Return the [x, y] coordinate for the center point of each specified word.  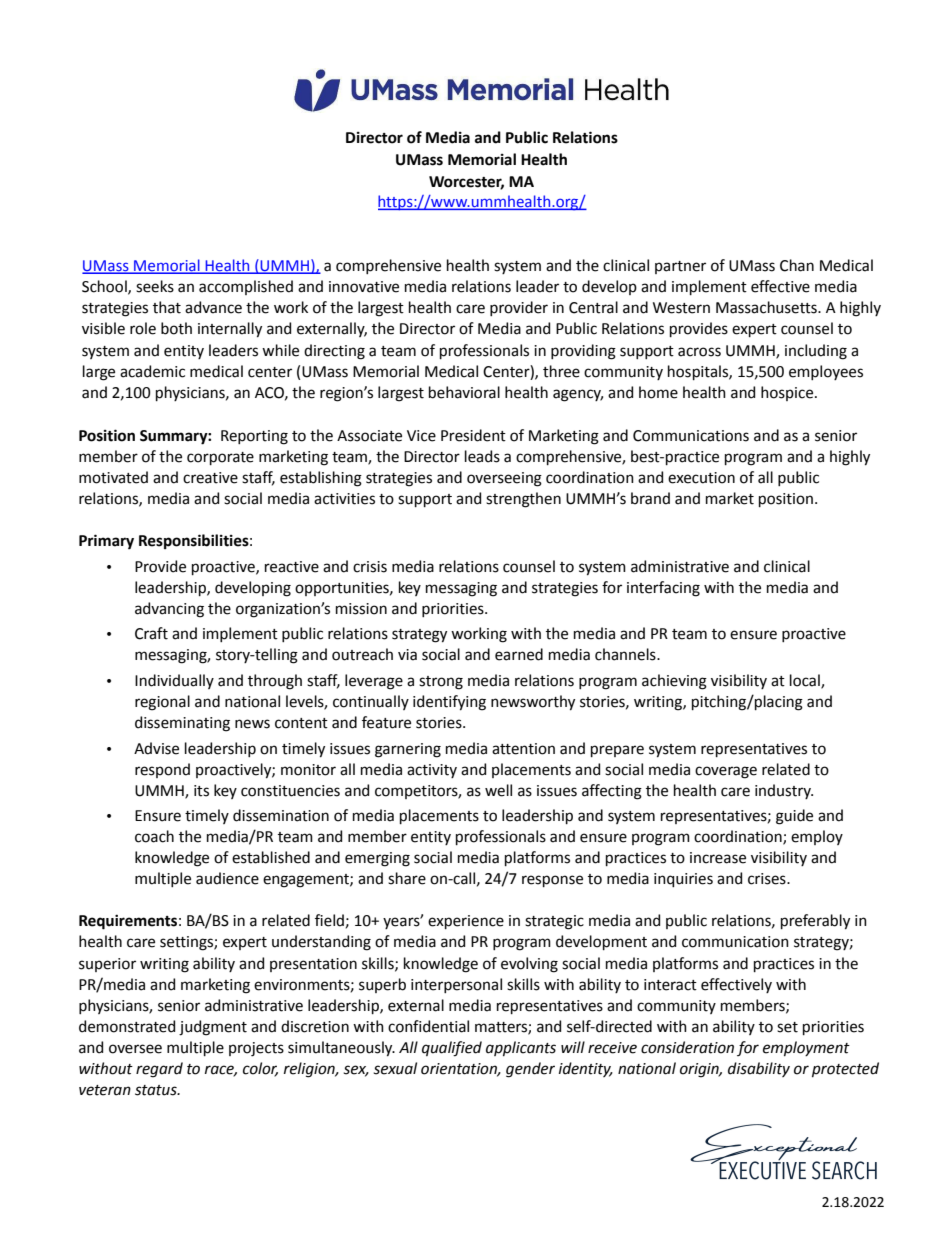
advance [213, 307]
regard [159, 1070]
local [806, 681]
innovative [364, 287]
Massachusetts [767, 307]
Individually [174, 681]
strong [441, 683]
